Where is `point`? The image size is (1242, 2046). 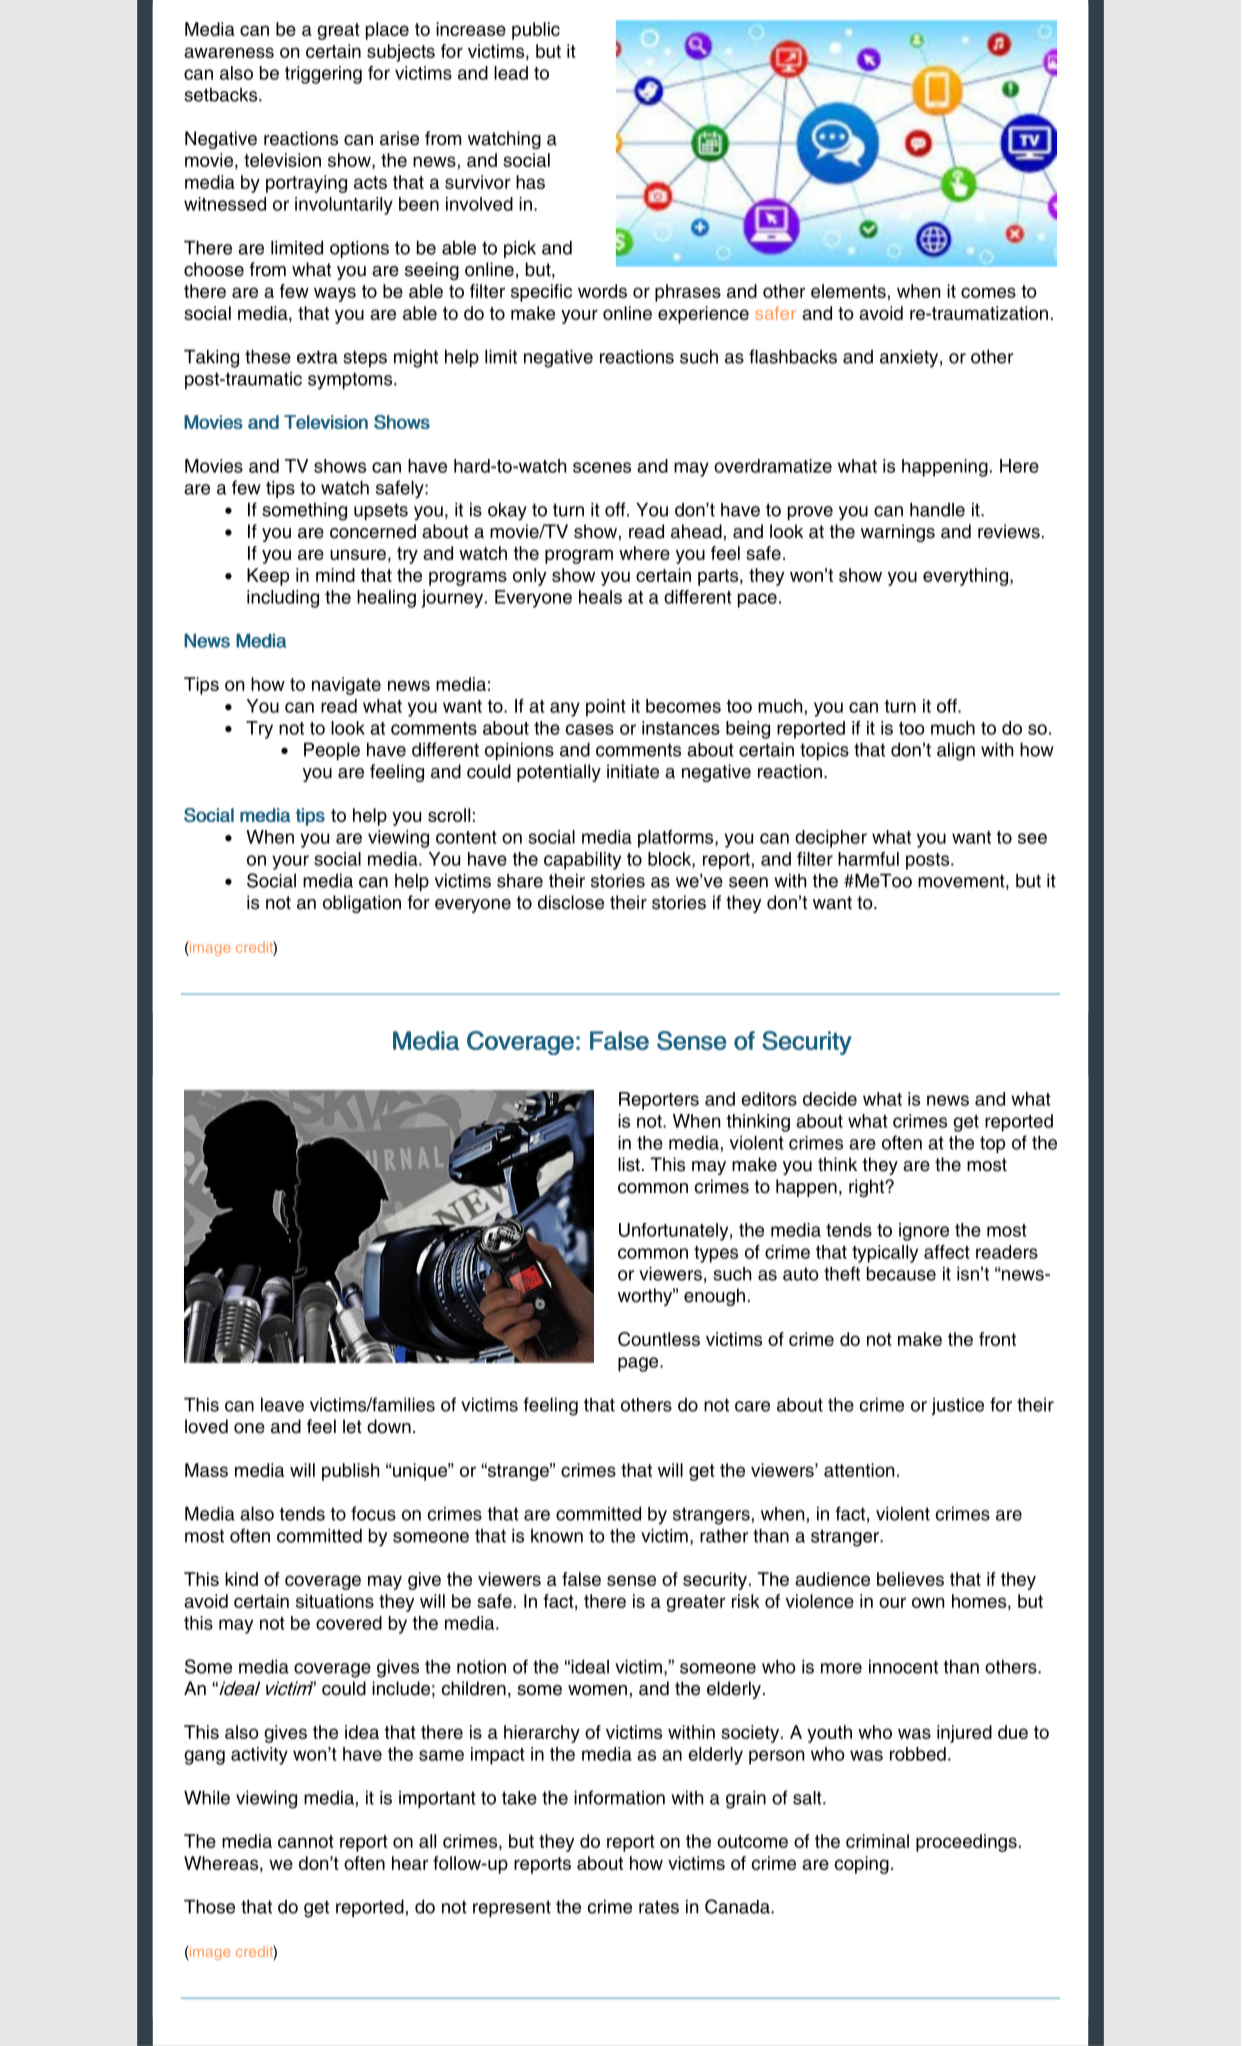 point is located at coordinates (606, 708).
